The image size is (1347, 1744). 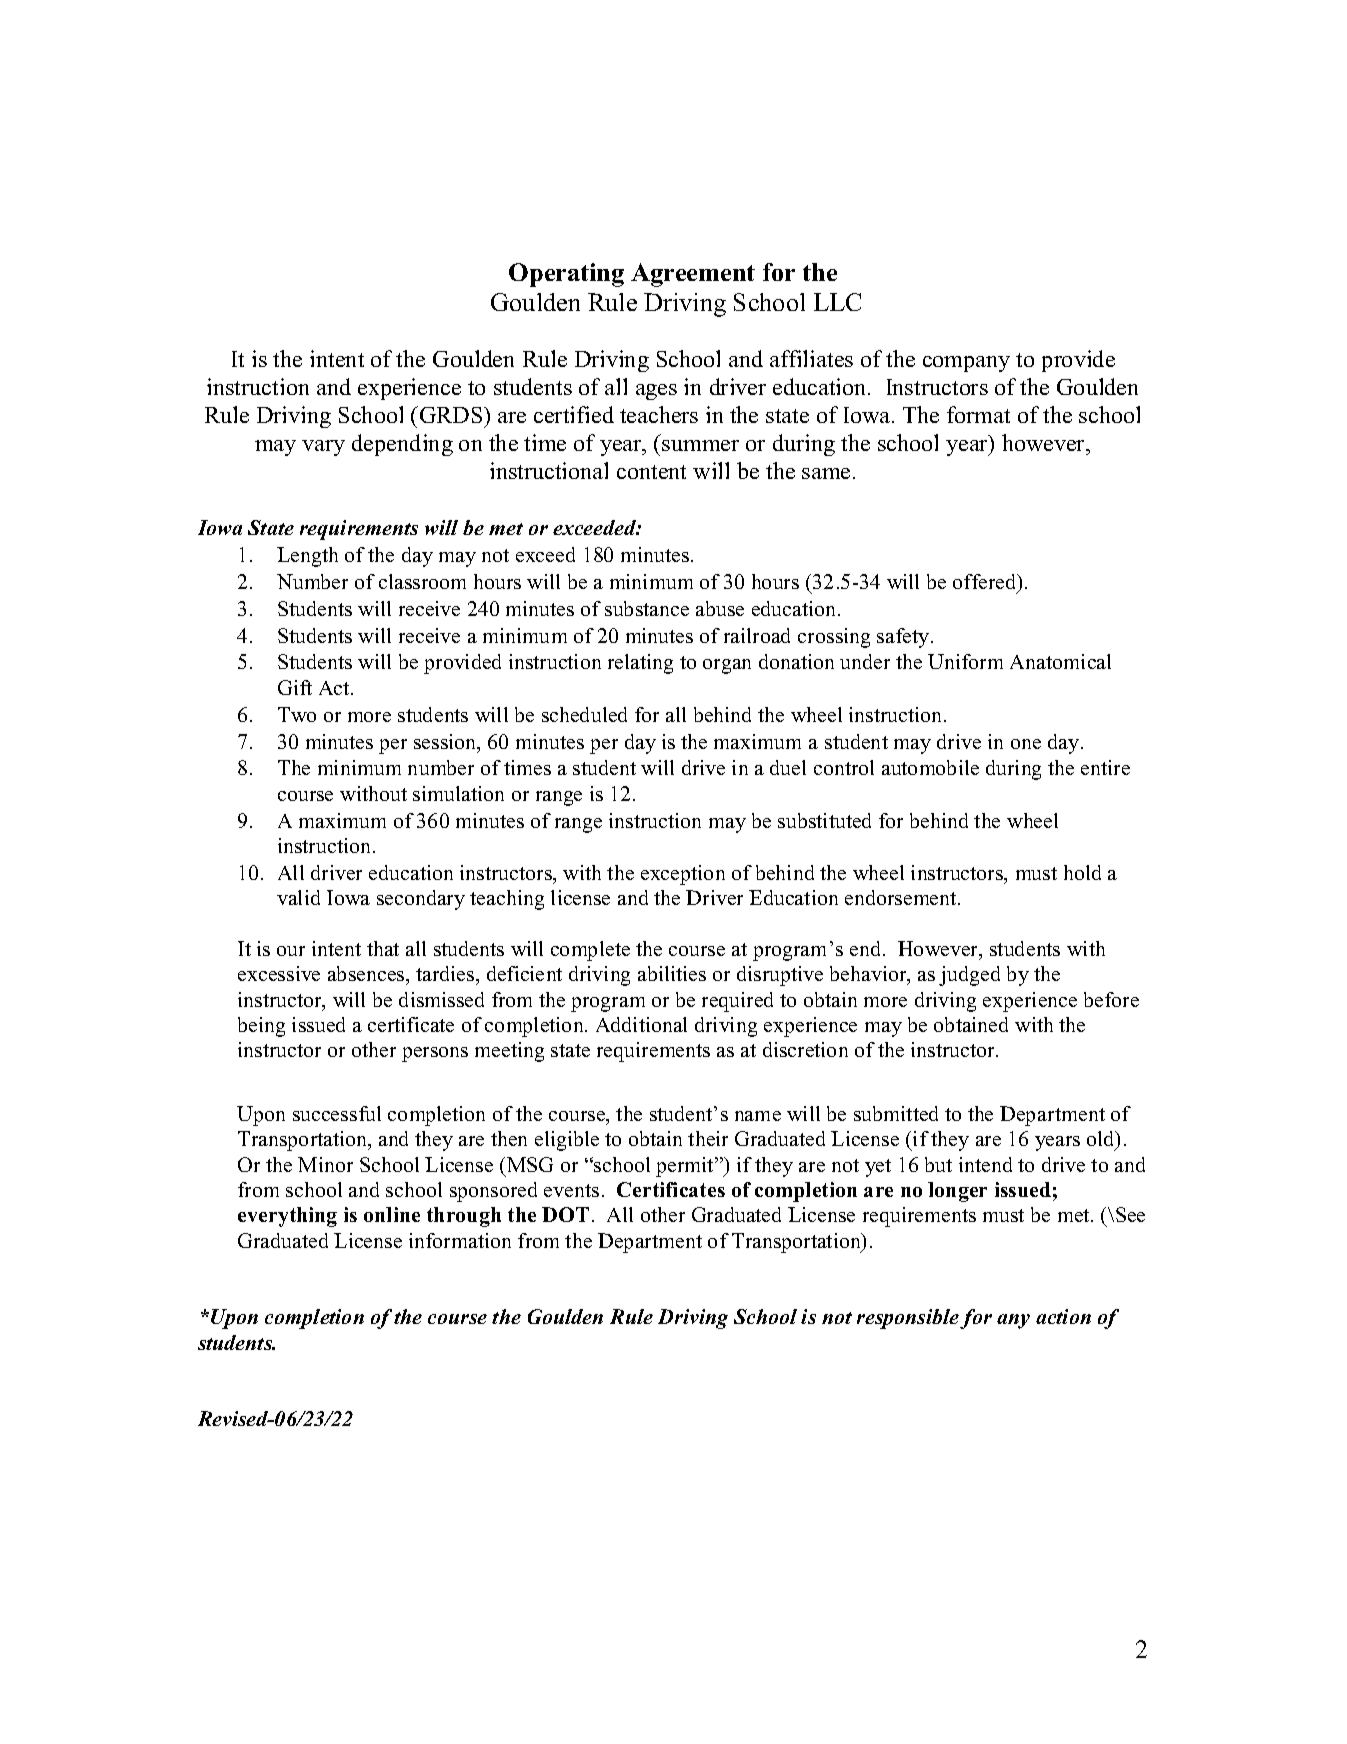 I want to click on simulation, so click(x=458, y=793).
